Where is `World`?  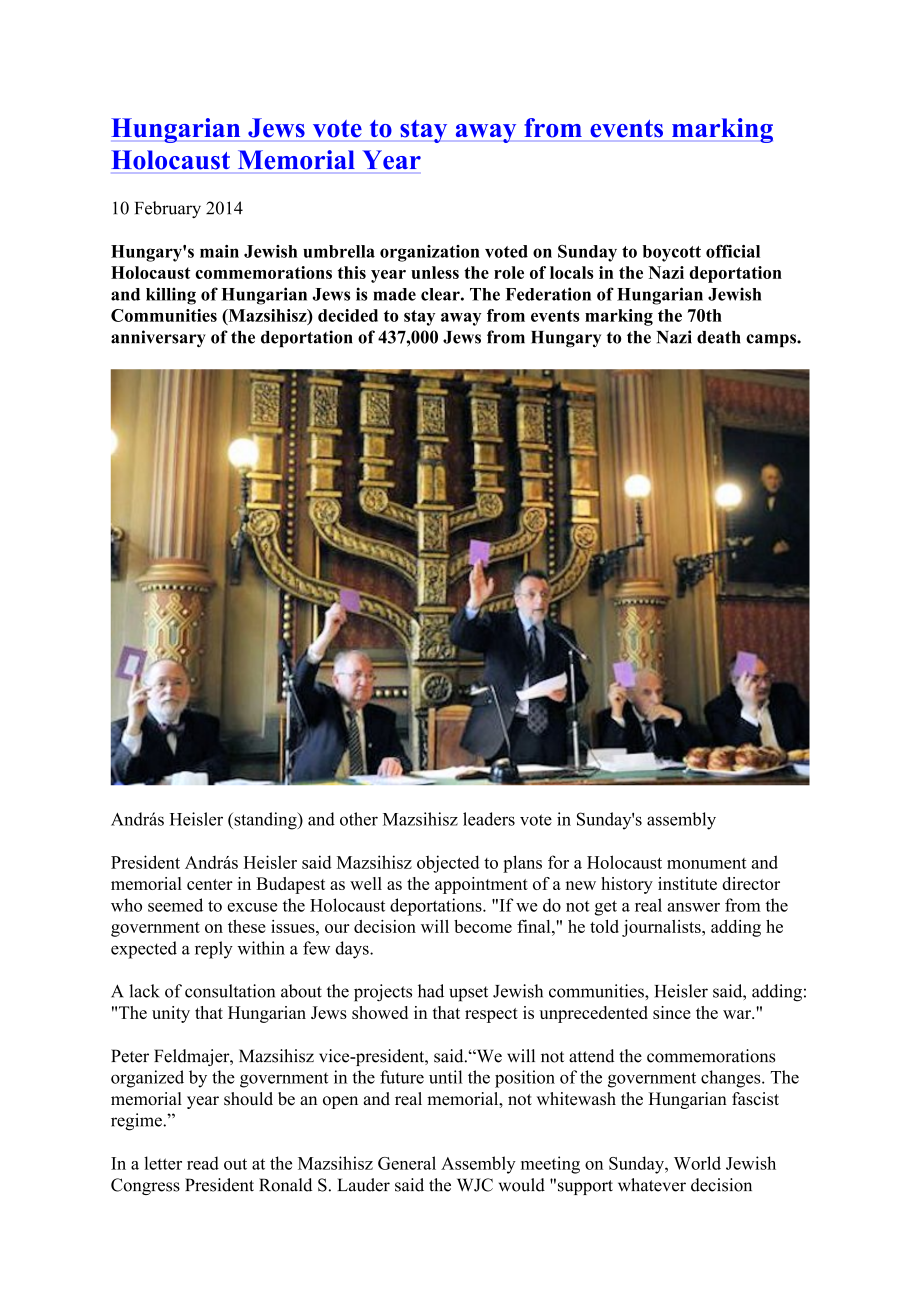
World is located at coordinates (697, 1163).
